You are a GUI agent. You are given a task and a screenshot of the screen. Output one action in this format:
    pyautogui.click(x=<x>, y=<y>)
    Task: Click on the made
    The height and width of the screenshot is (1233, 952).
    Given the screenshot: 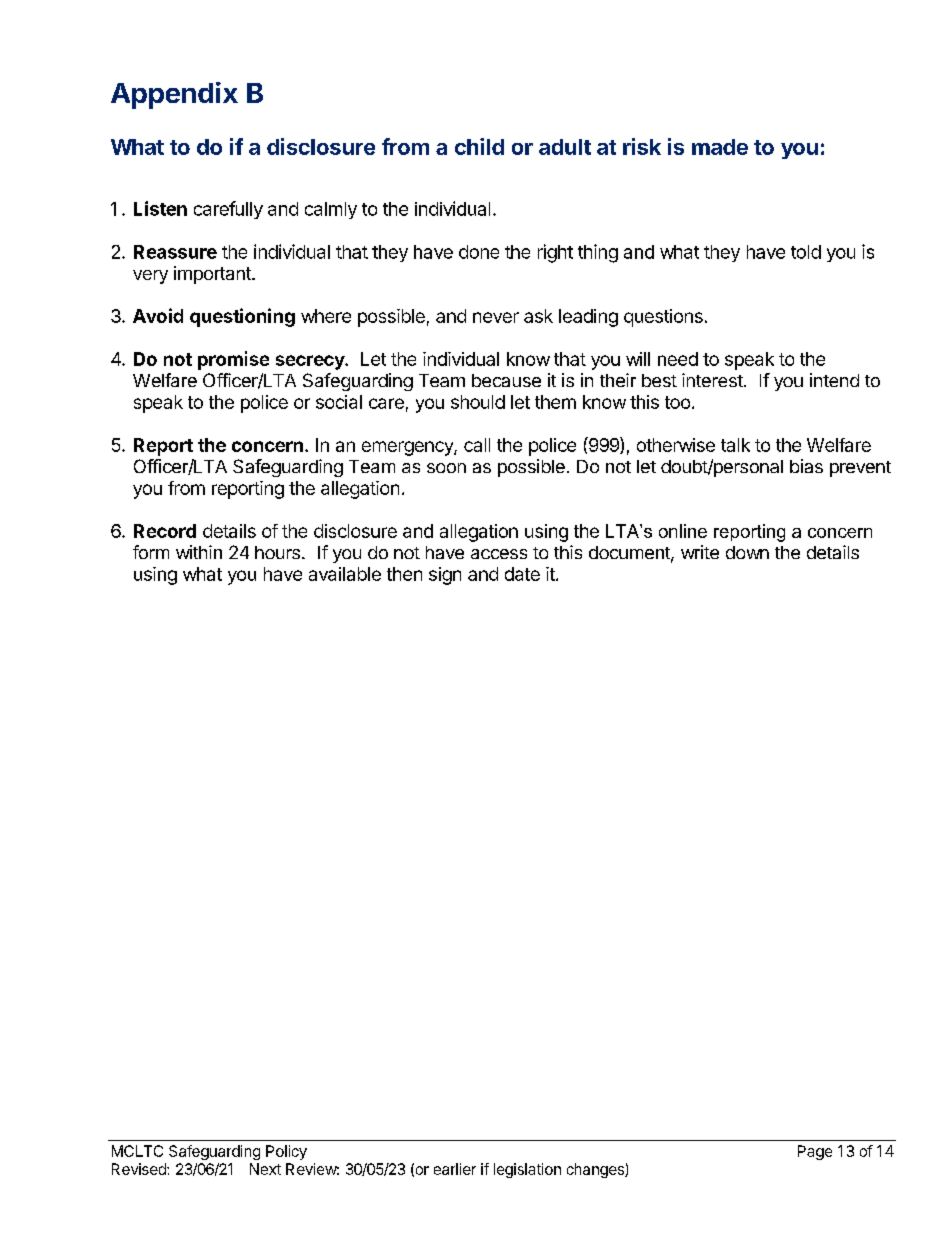 What is the action you would take?
    pyautogui.click(x=720, y=147)
